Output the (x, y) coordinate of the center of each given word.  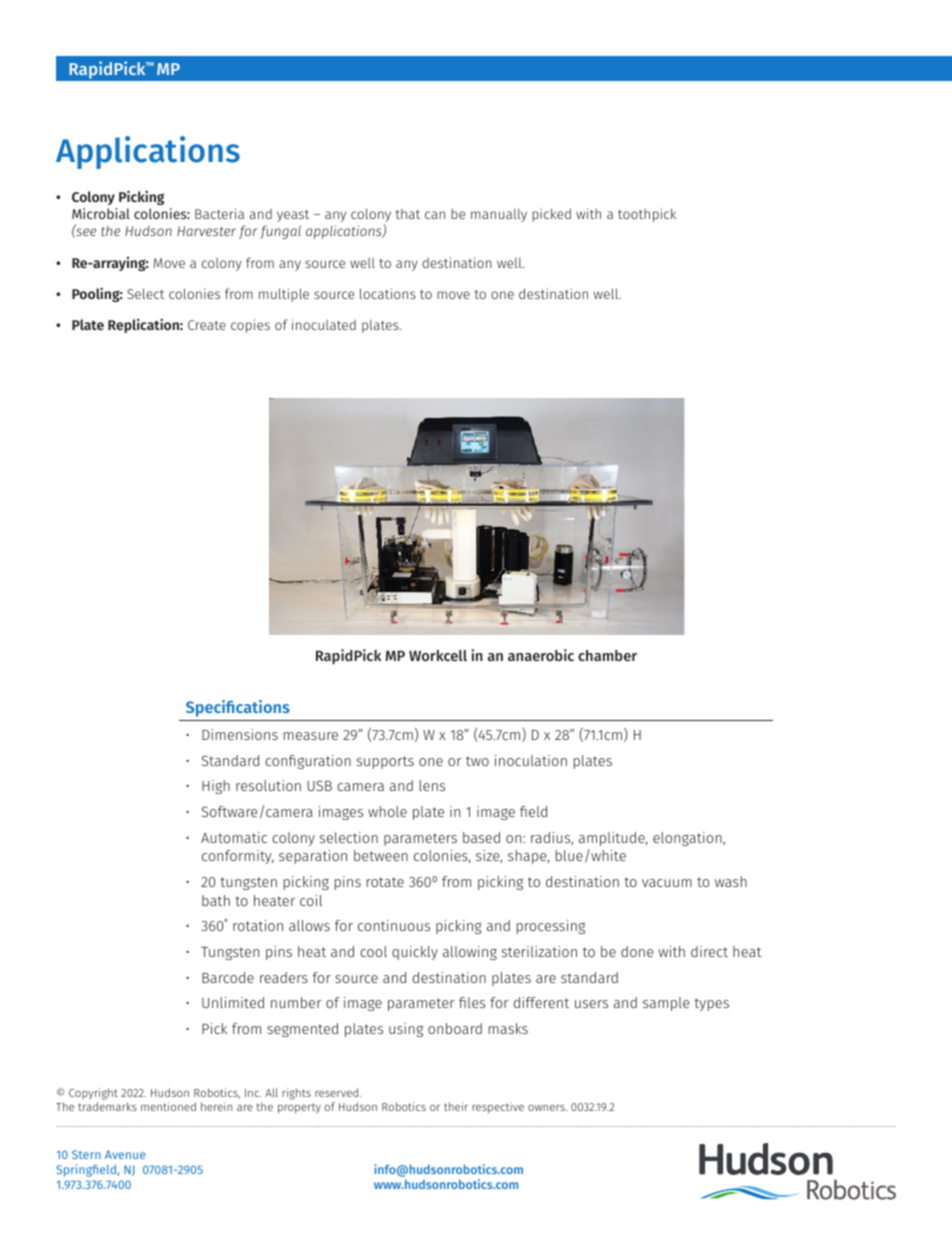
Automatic (234, 837)
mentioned (168, 1106)
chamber (607, 655)
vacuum (667, 883)
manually (499, 215)
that (408, 214)
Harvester (206, 231)
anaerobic (541, 655)
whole (387, 811)
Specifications (238, 708)
